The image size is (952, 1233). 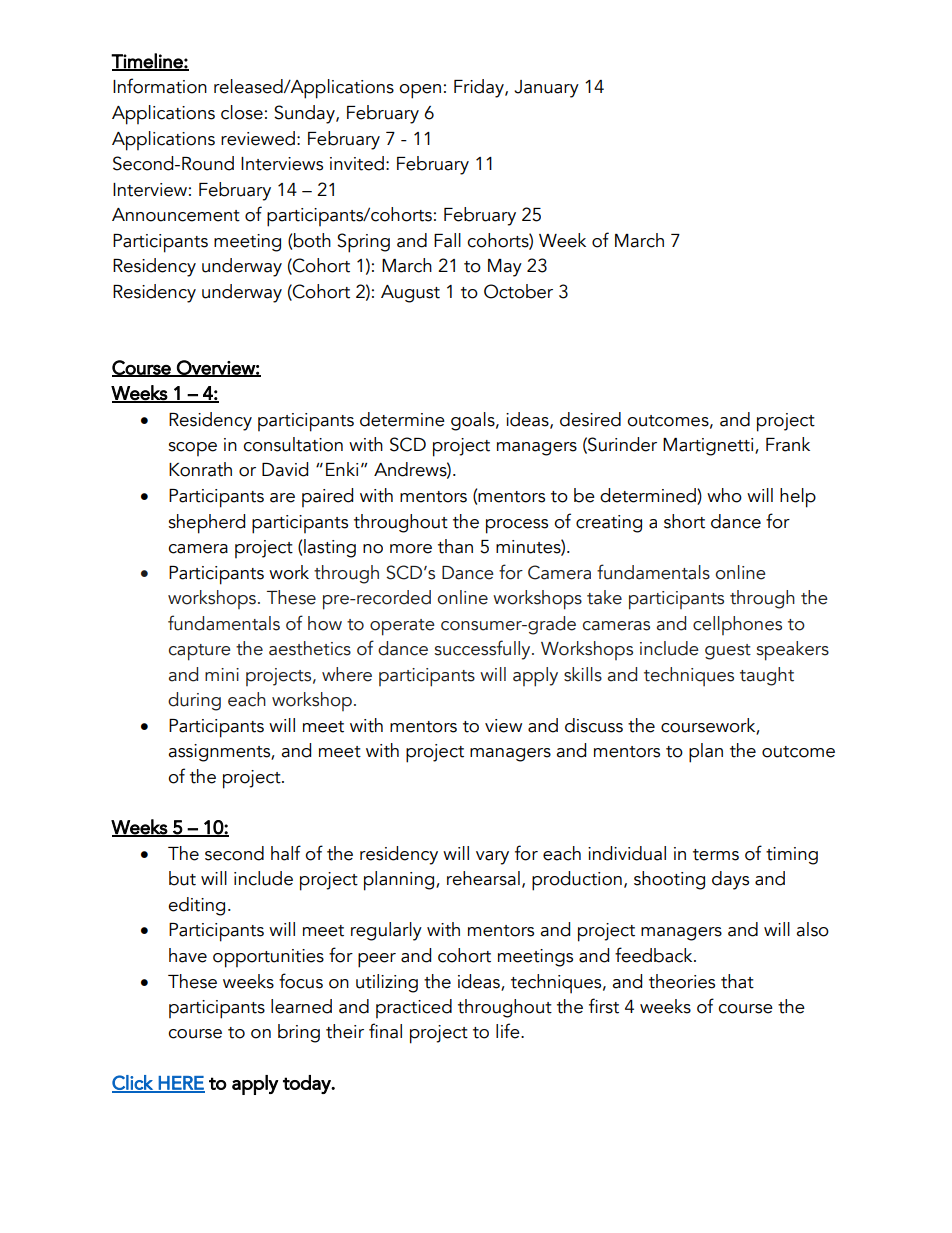 What do you see at coordinates (455, 546) in the screenshot?
I see `than` at bounding box center [455, 546].
